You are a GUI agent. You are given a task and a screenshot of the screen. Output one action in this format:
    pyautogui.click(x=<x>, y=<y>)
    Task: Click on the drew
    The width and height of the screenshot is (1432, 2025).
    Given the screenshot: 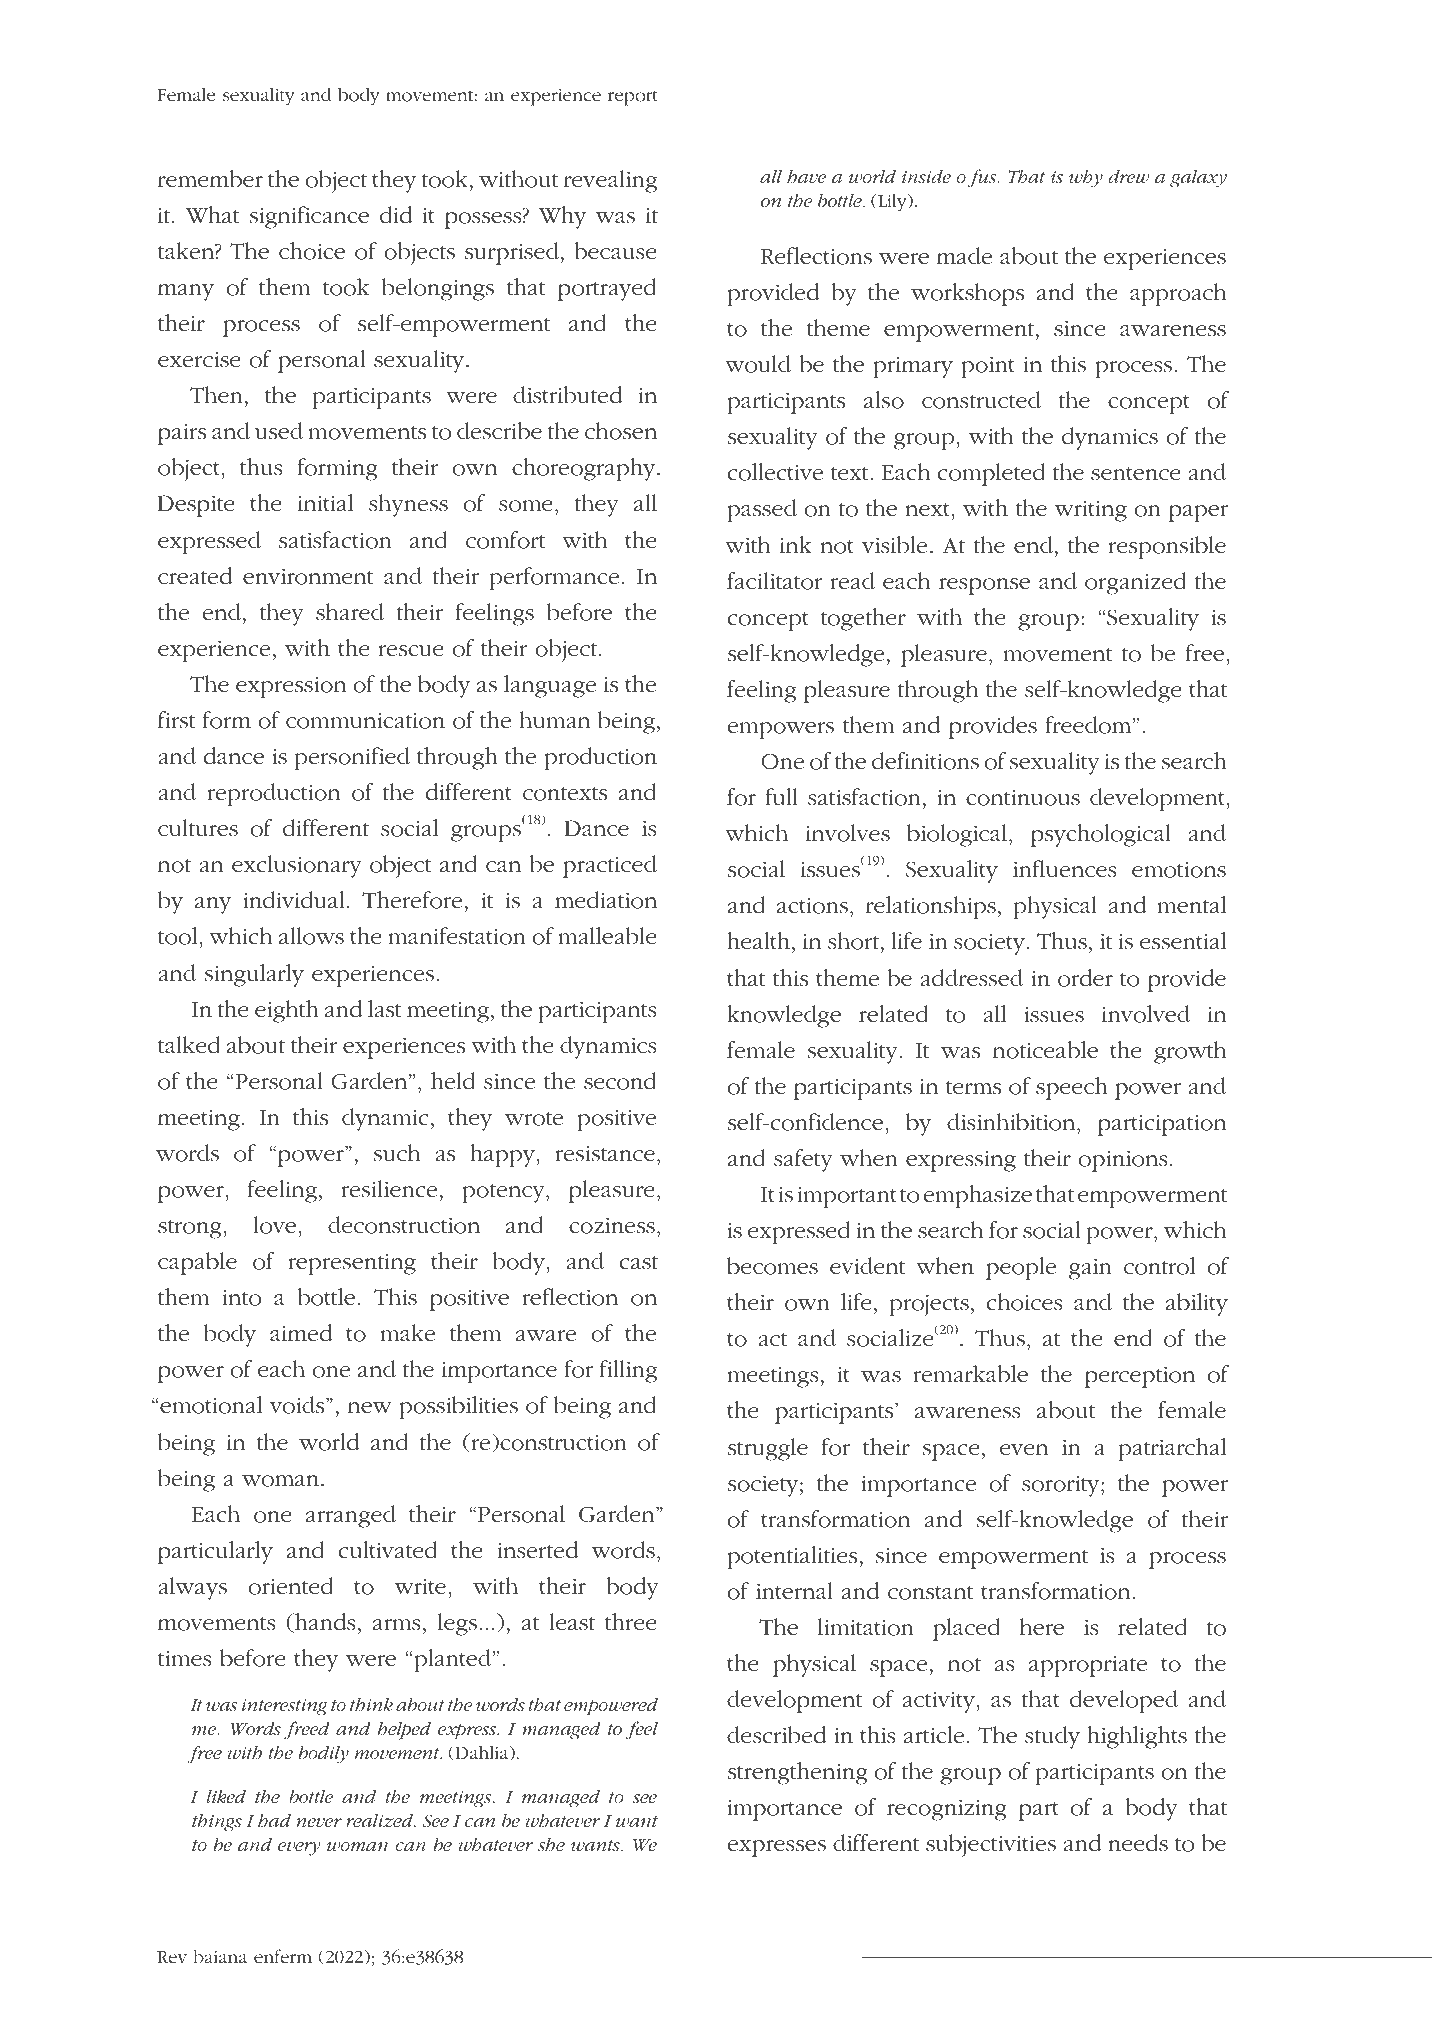 What is the action you would take?
    pyautogui.click(x=1128, y=176)
